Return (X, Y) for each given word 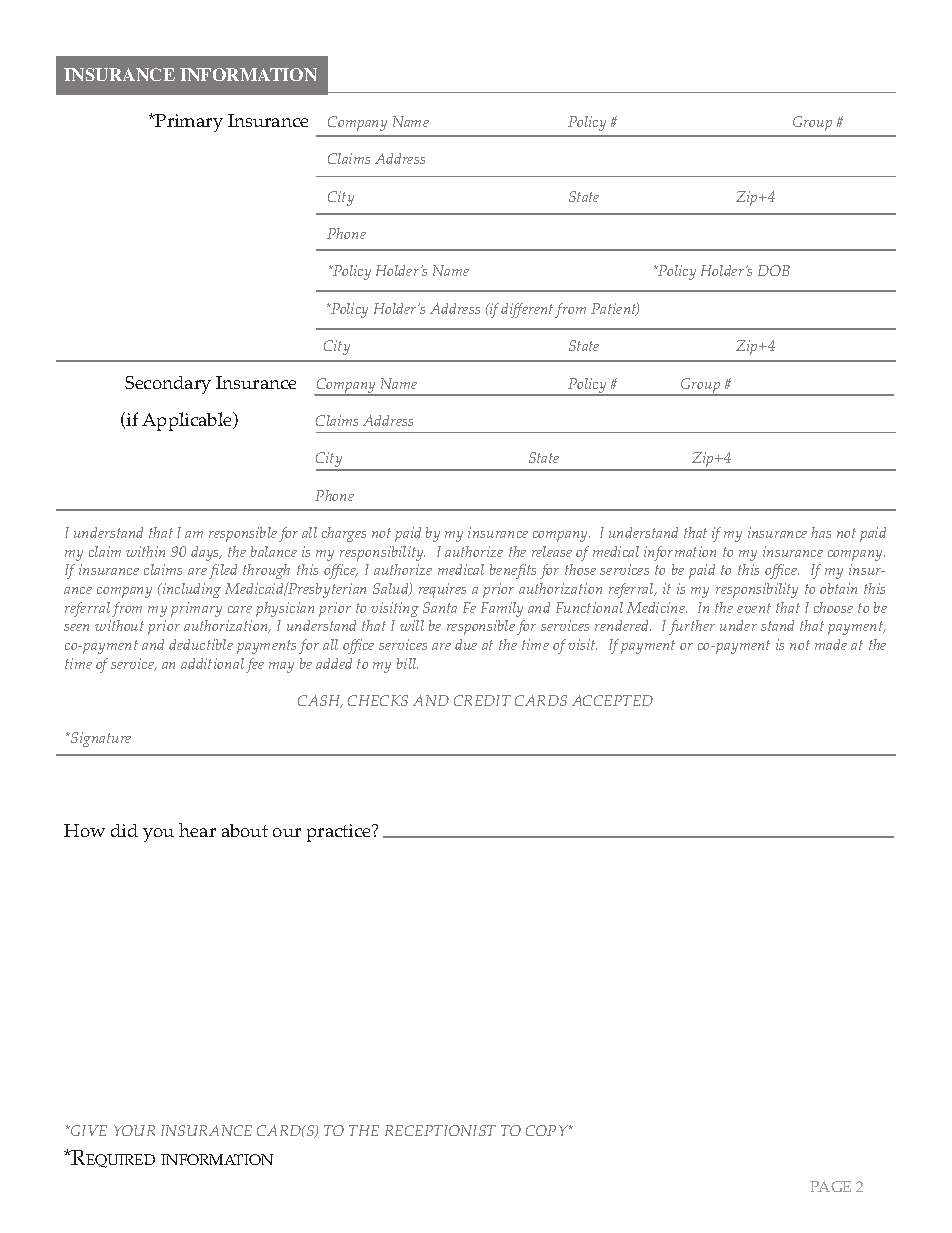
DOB (774, 270)
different (527, 310)
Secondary (168, 385)
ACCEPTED (612, 700)
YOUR (134, 1130)
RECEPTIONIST (440, 1130)
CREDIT (482, 700)
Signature (100, 739)
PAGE (830, 1186)
